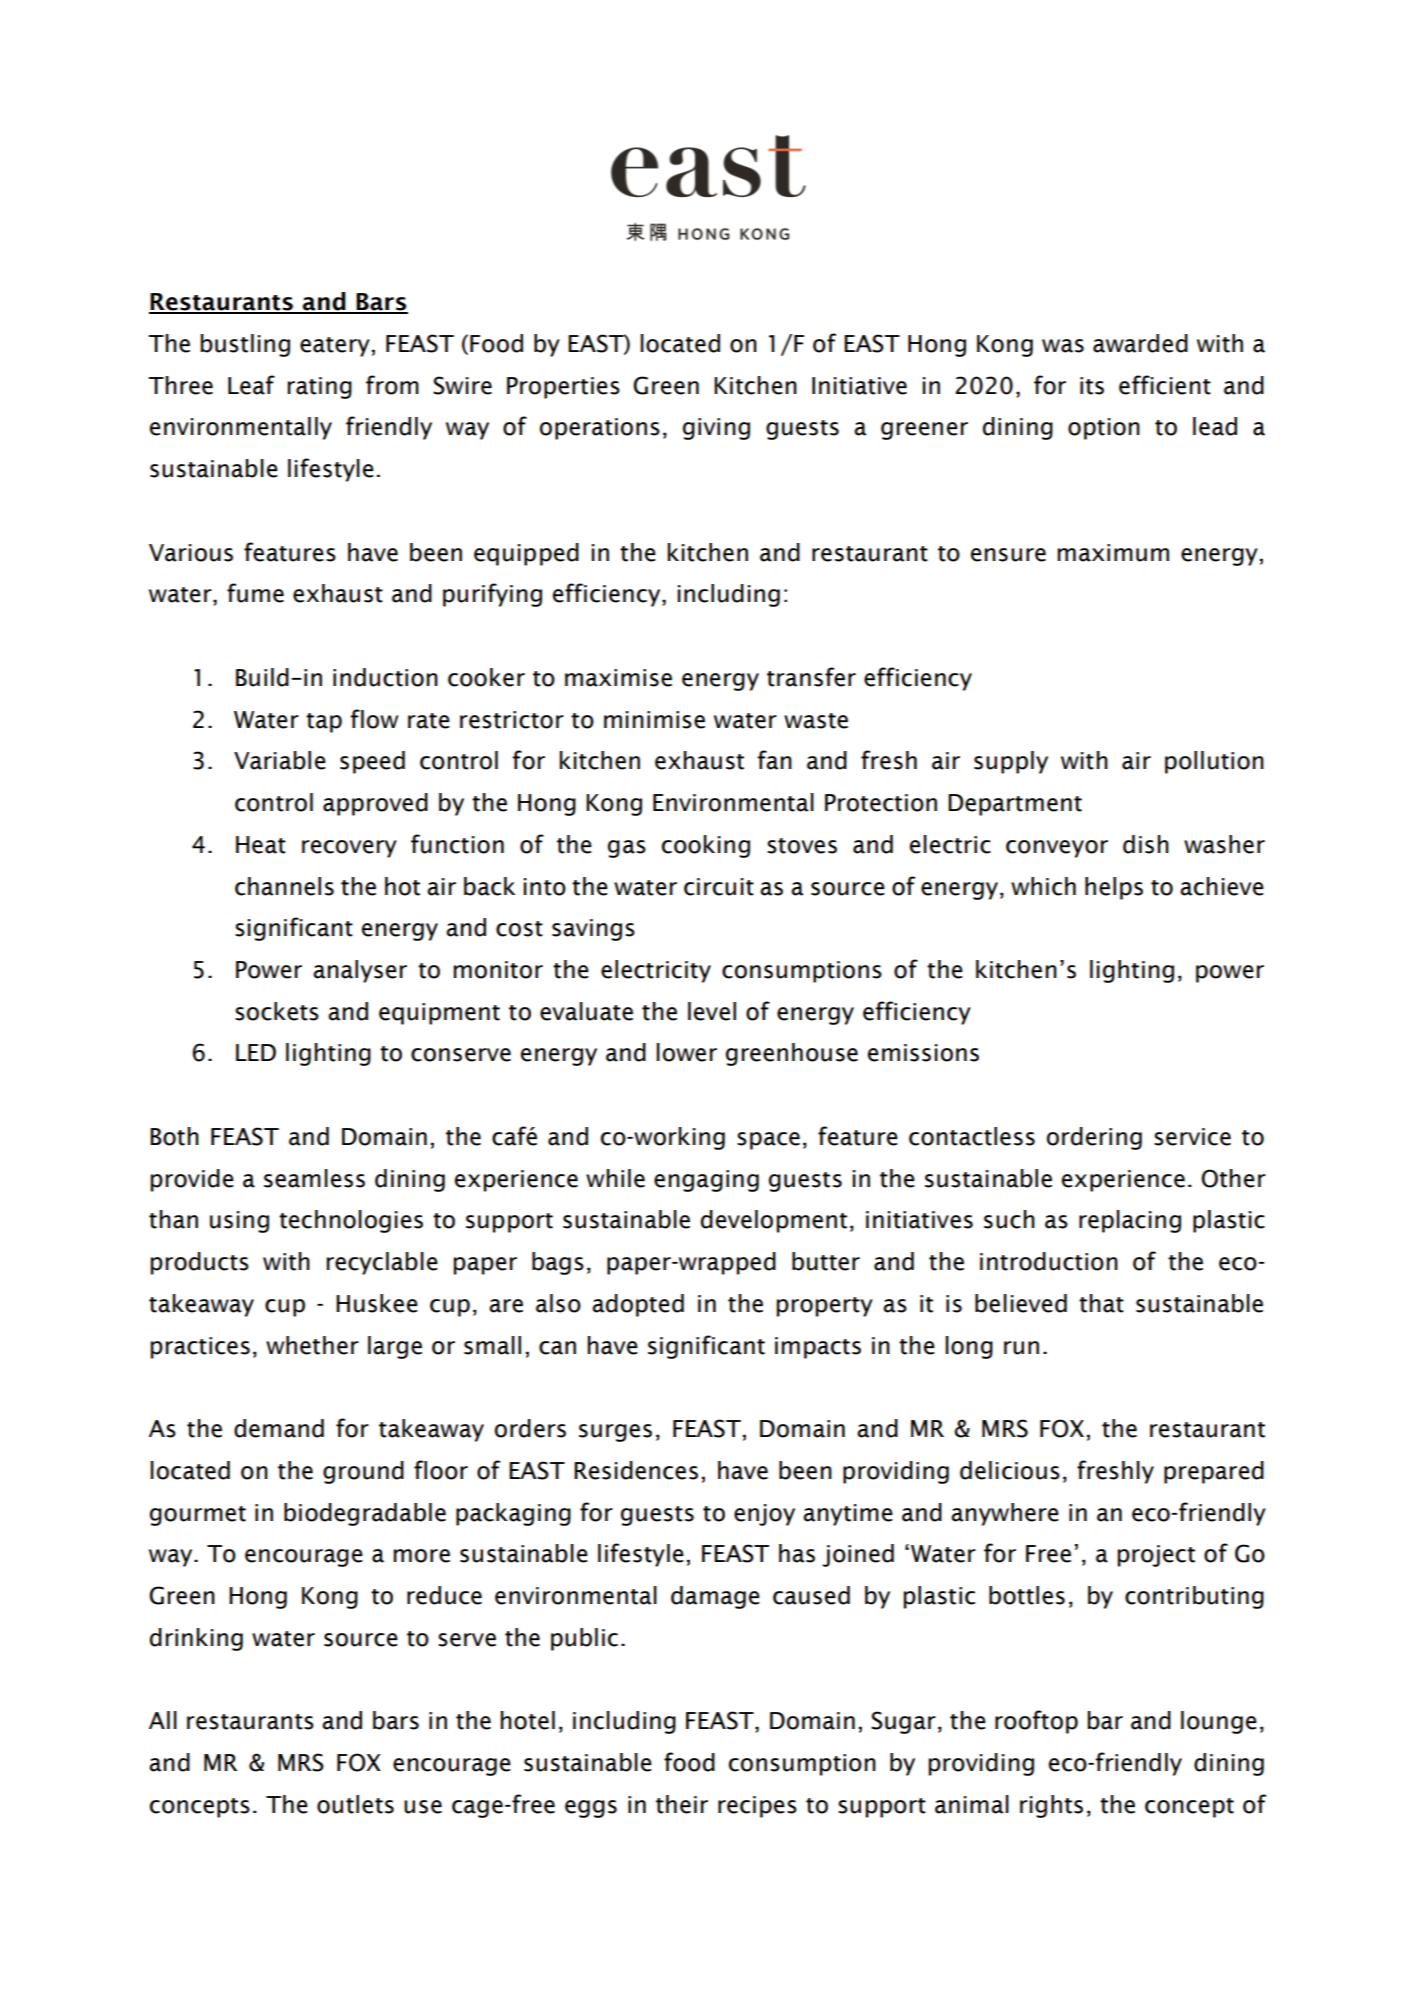  What do you see at coordinates (716, 429) in the screenshot?
I see `giving` at bounding box center [716, 429].
